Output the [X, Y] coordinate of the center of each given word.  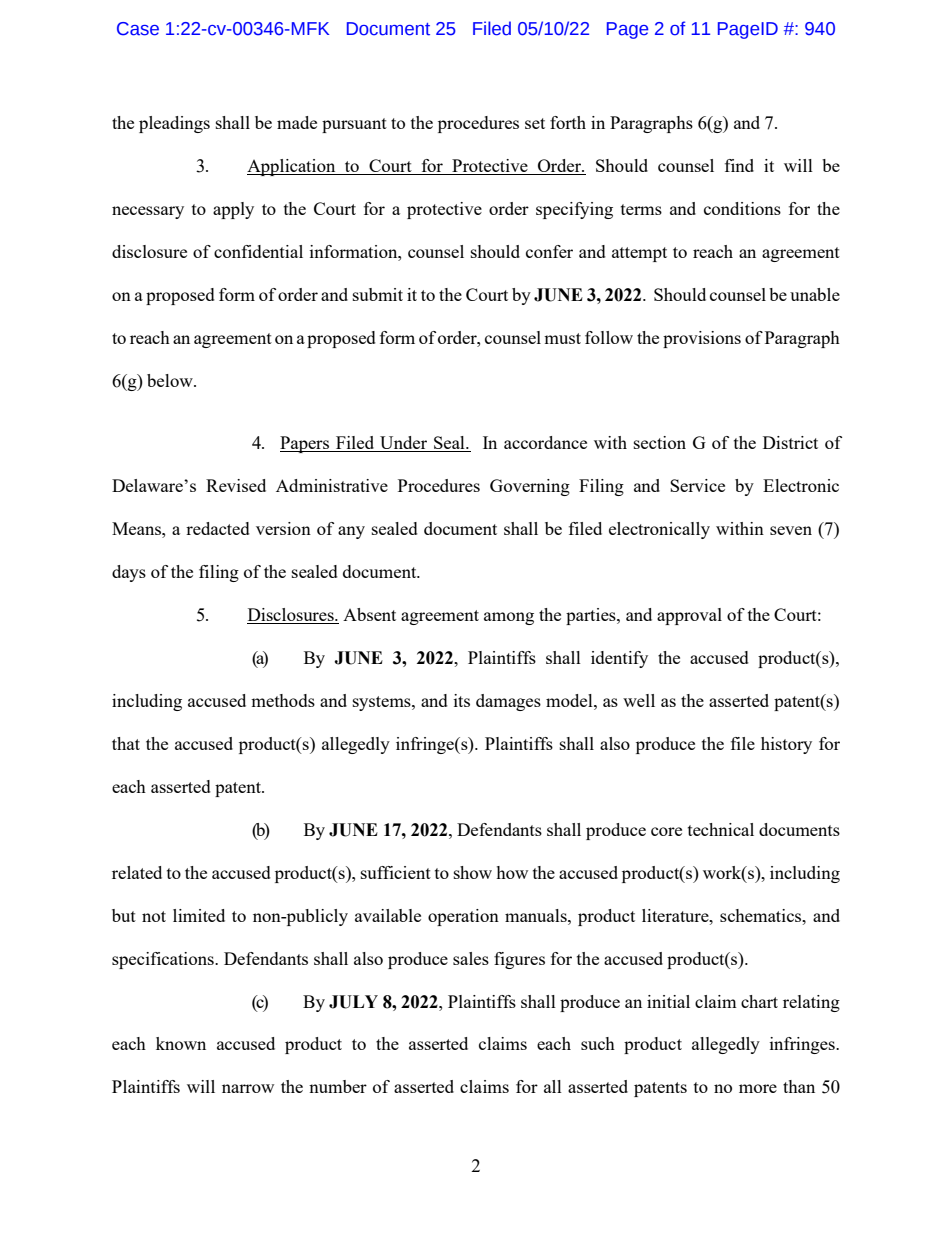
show [473, 872]
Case [138, 29]
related [137, 872]
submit [378, 294]
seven [791, 530]
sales [471, 958]
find [739, 165]
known [181, 1043]
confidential [258, 251]
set [535, 123]
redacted [218, 528]
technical [721, 829]
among [509, 618]
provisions [702, 339]
